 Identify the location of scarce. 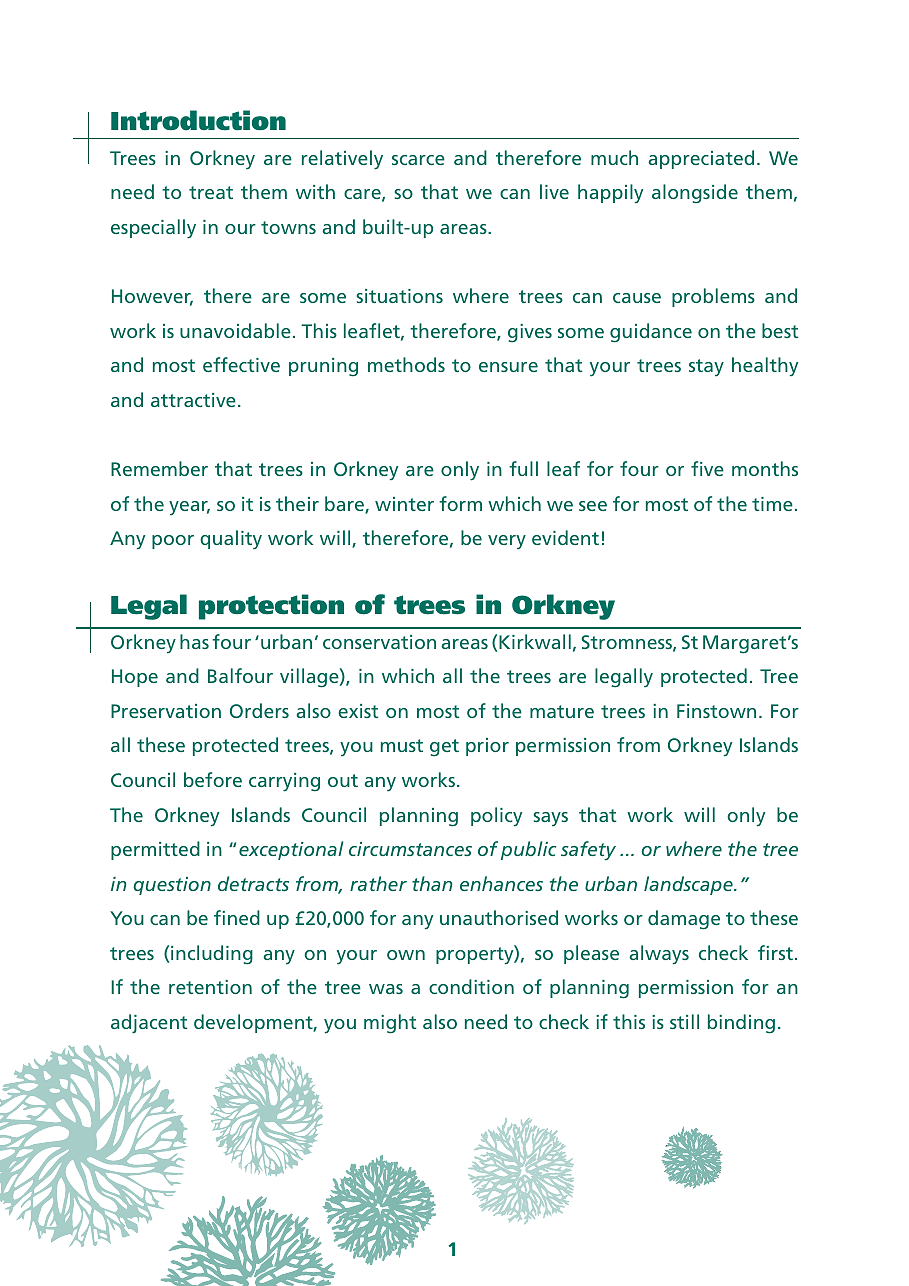
(418, 160).
